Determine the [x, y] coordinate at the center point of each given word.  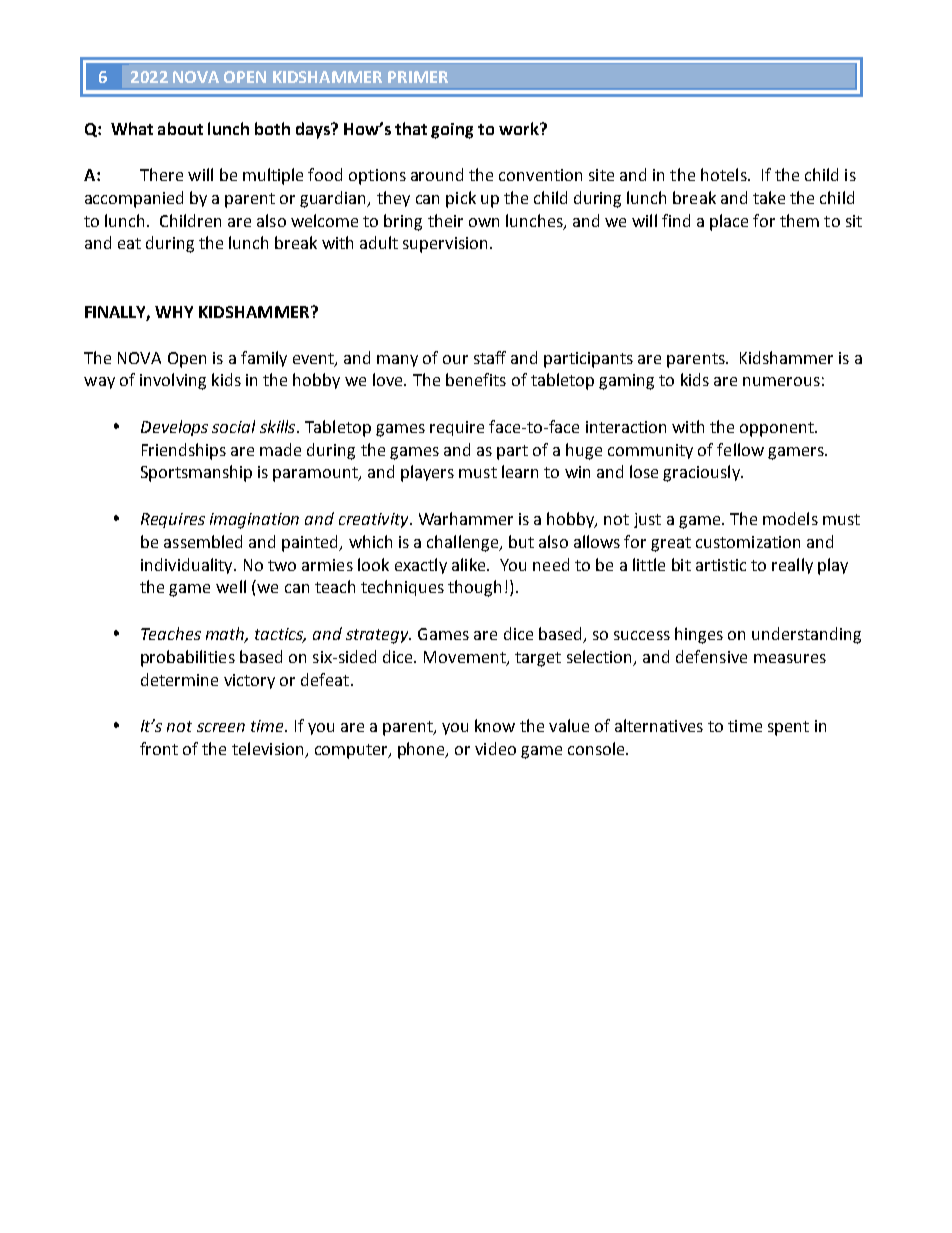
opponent [778, 429]
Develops [174, 428]
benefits [476, 379]
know [495, 725]
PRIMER [418, 77]
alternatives [659, 725]
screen [221, 727]
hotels [725, 174]
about [180, 128]
